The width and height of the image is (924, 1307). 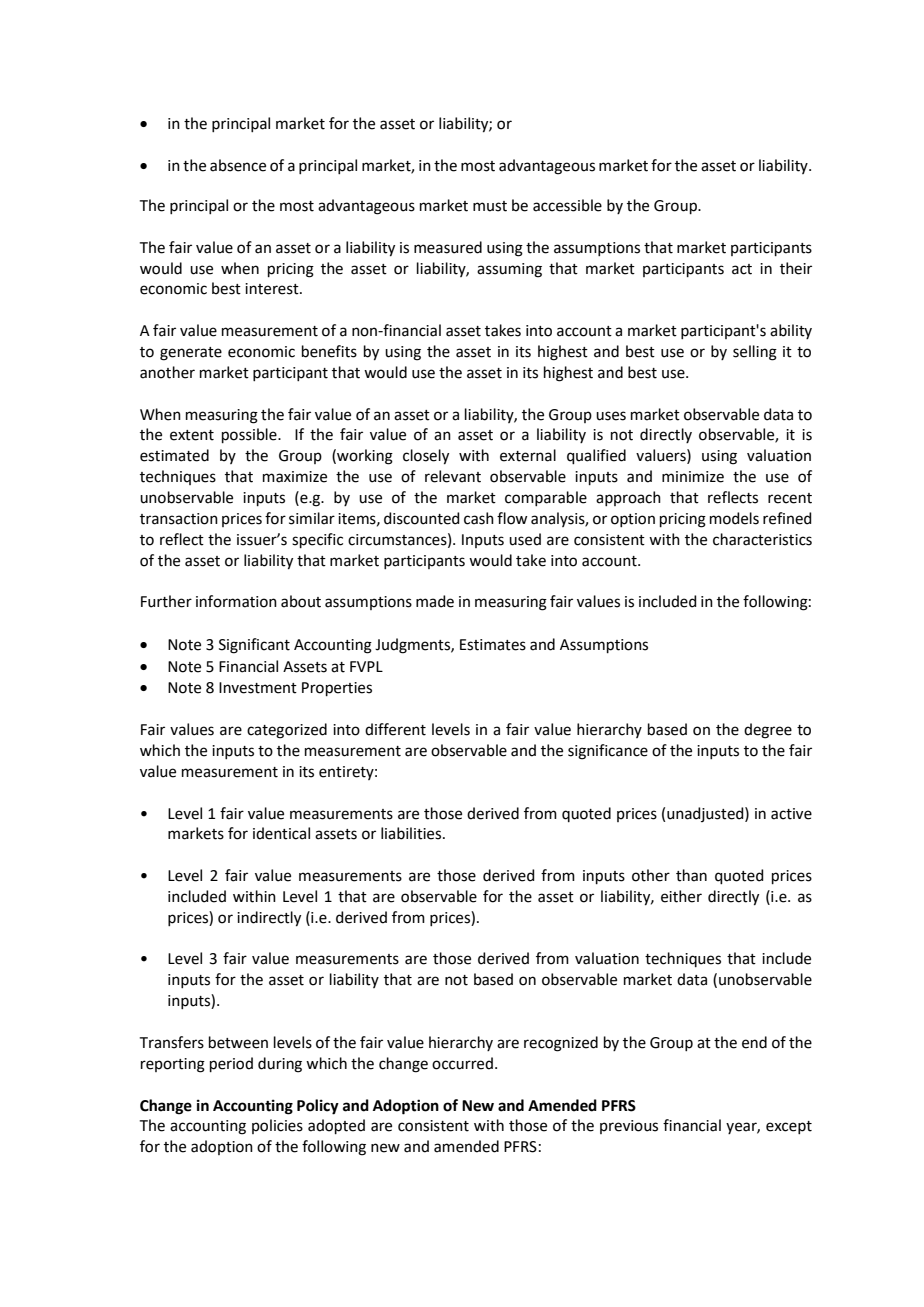 What do you see at coordinates (490, 206) in the image?
I see `must` at bounding box center [490, 206].
